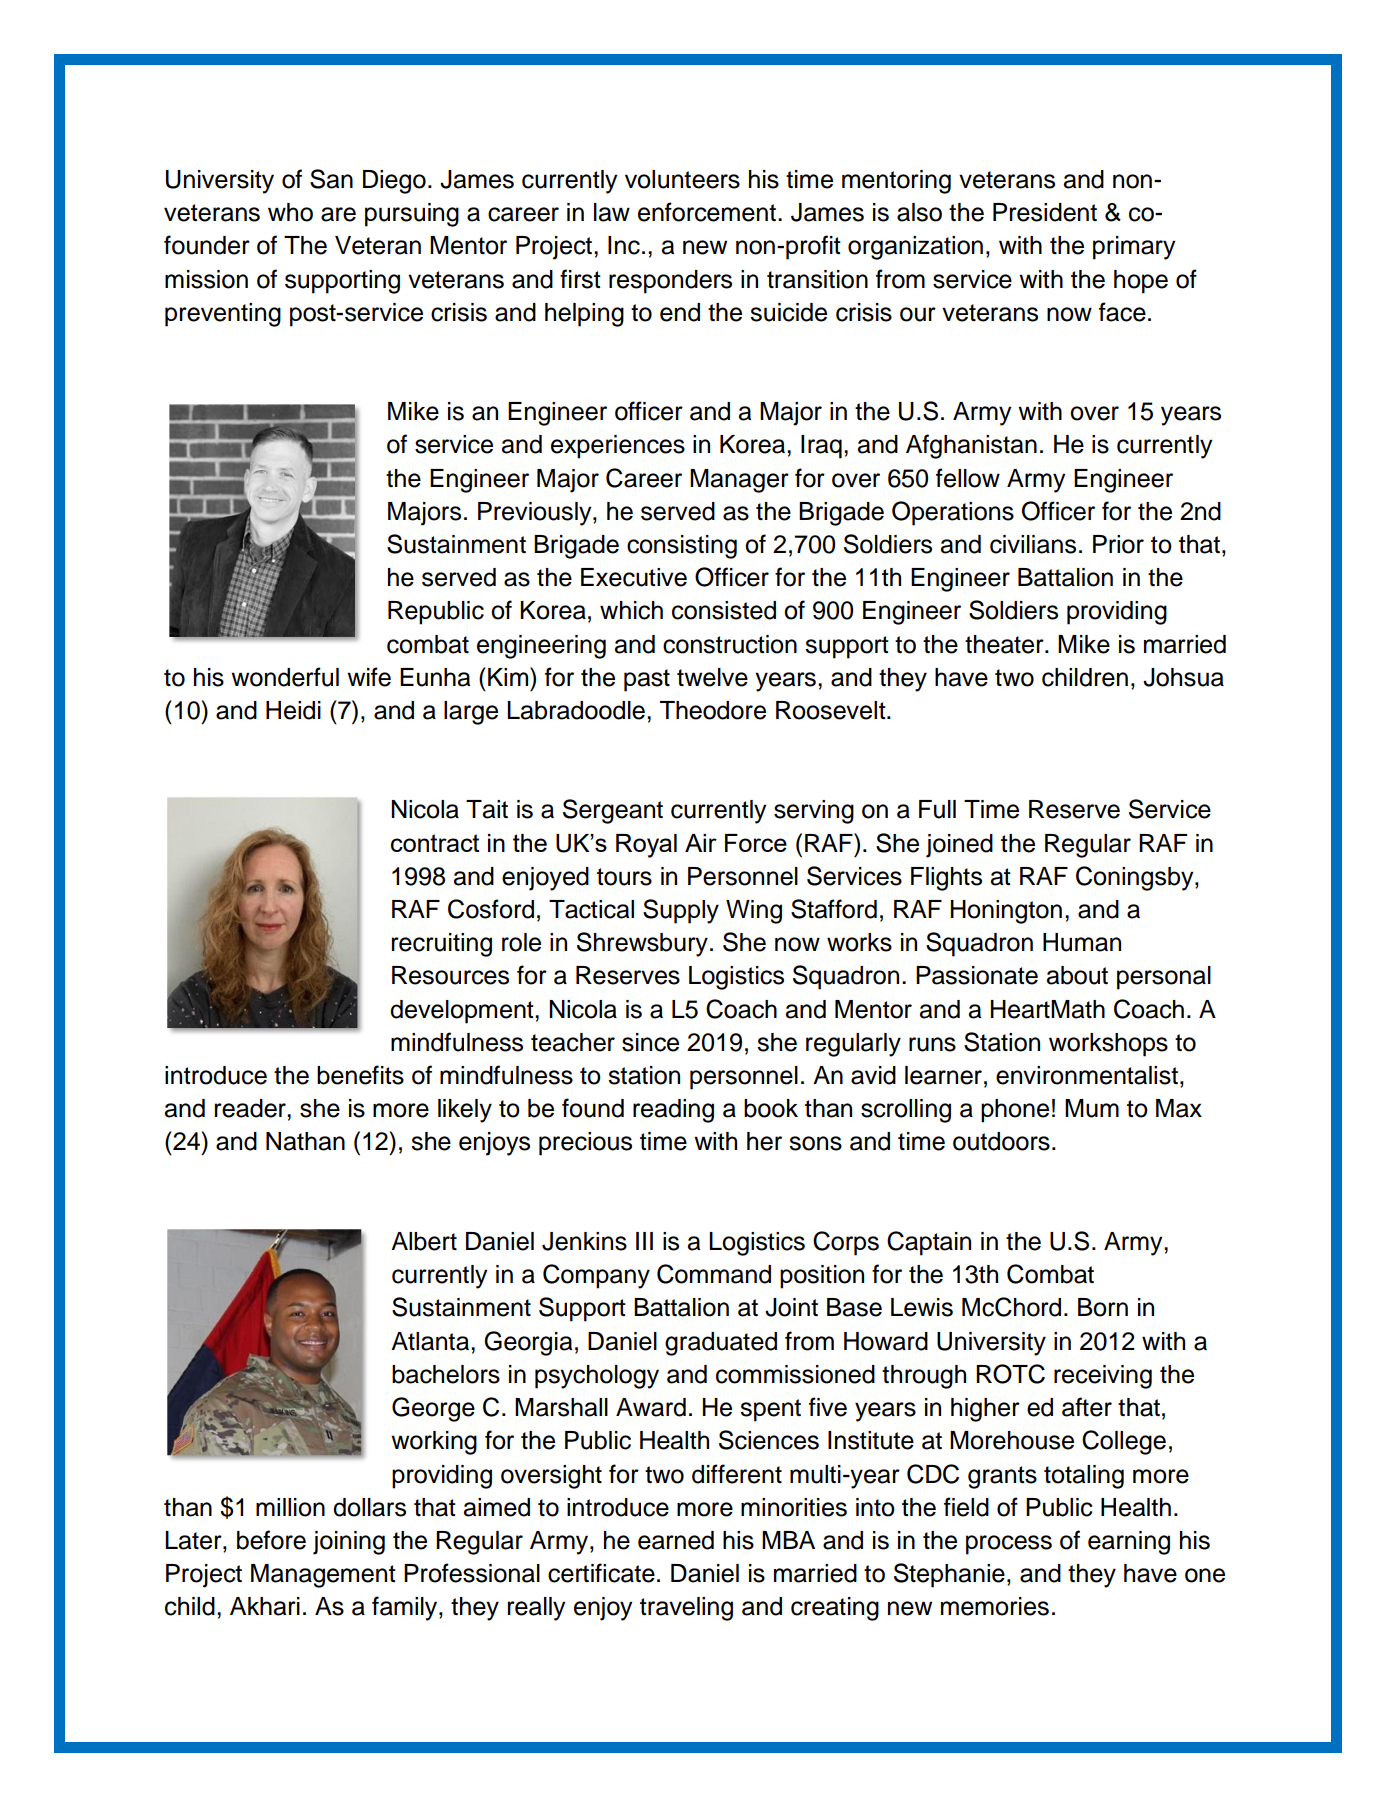 The image size is (1396, 1807). I want to click on twelve, so click(712, 677).
